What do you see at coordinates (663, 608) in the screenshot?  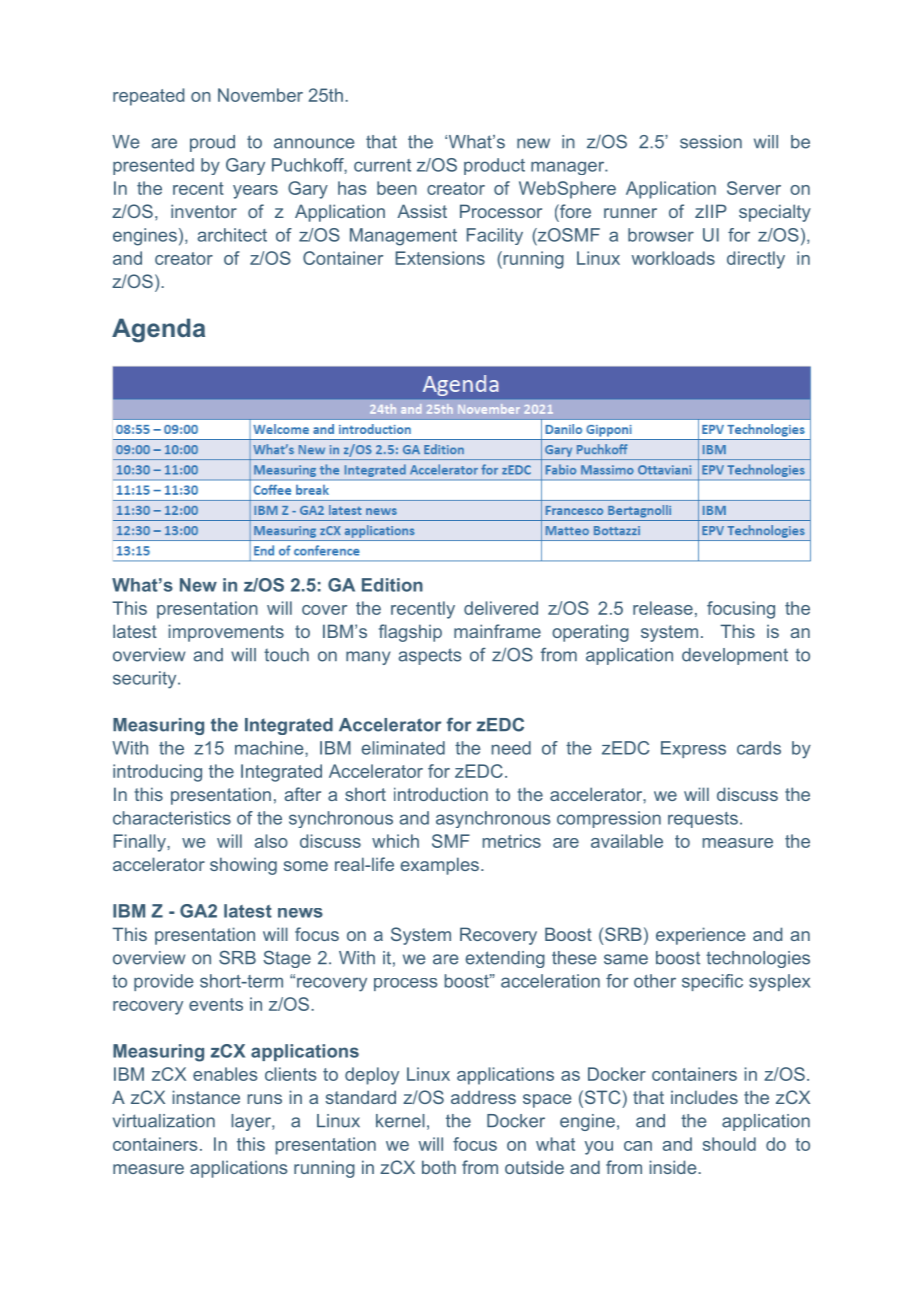 I see `release` at bounding box center [663, 608].
